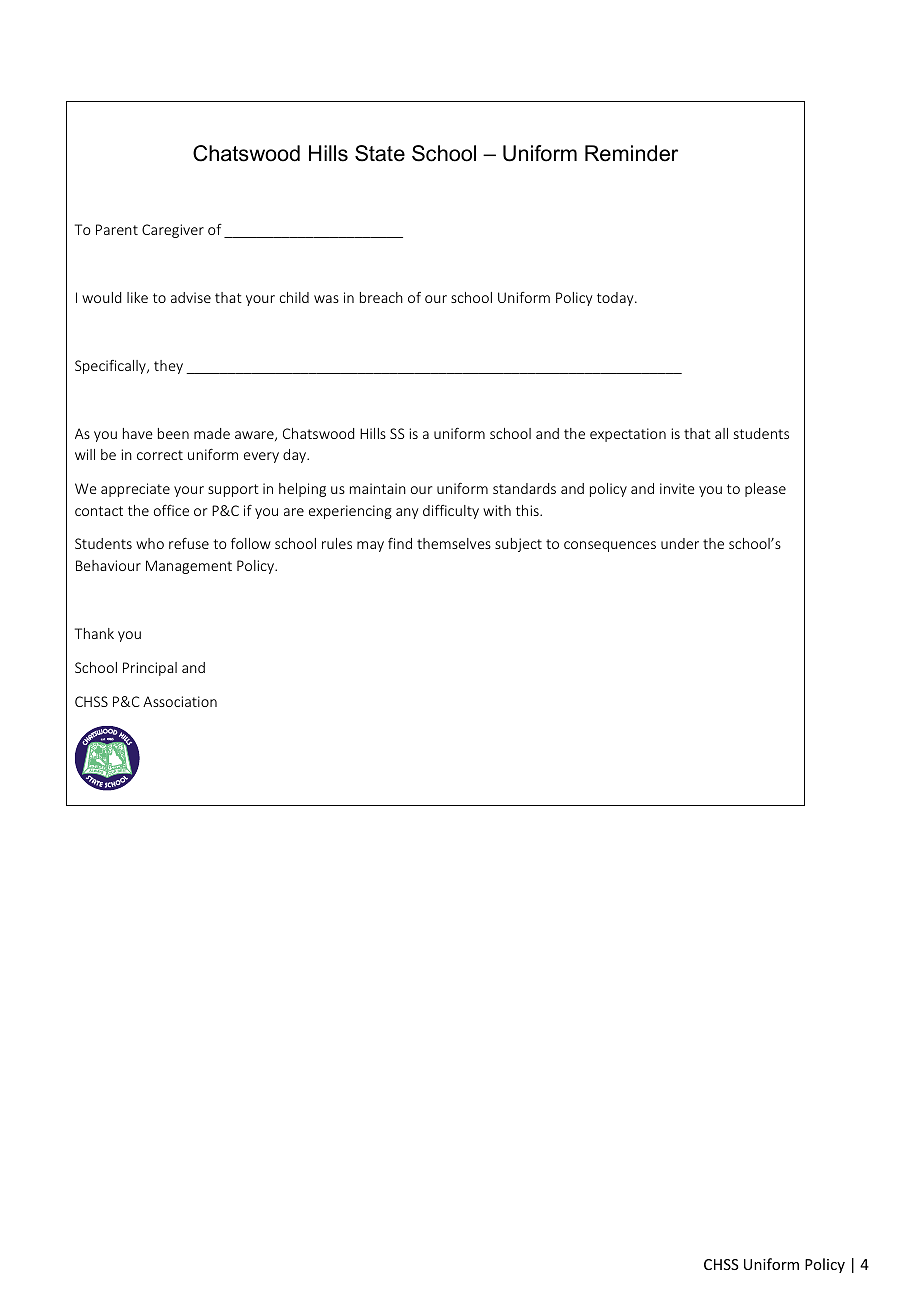  What do you see at coordinates (168, 367) in the screenshot?
I see `they` at bounding box center [168, 367].
